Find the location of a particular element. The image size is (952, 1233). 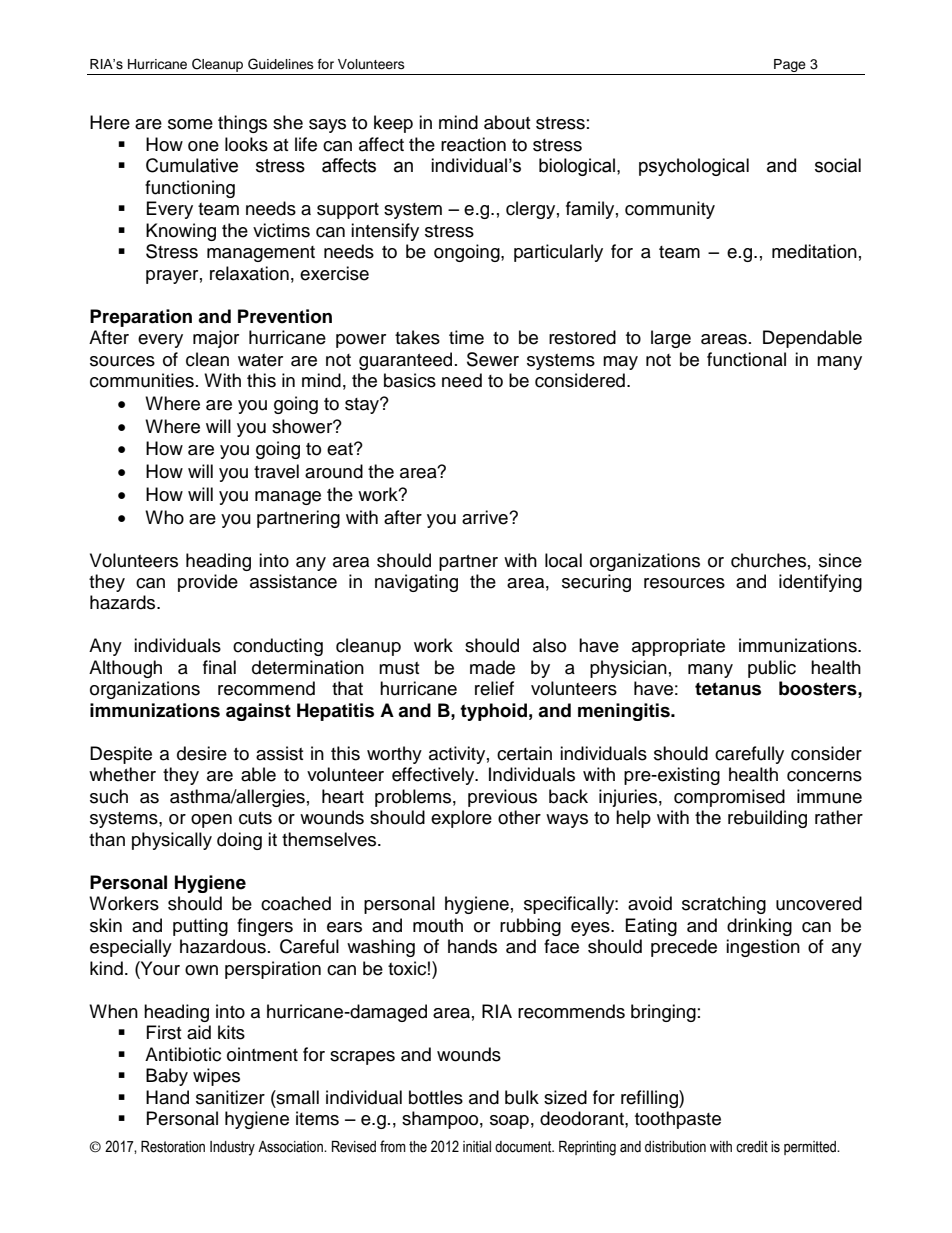

soap is located at coordinates (509, 1122).
